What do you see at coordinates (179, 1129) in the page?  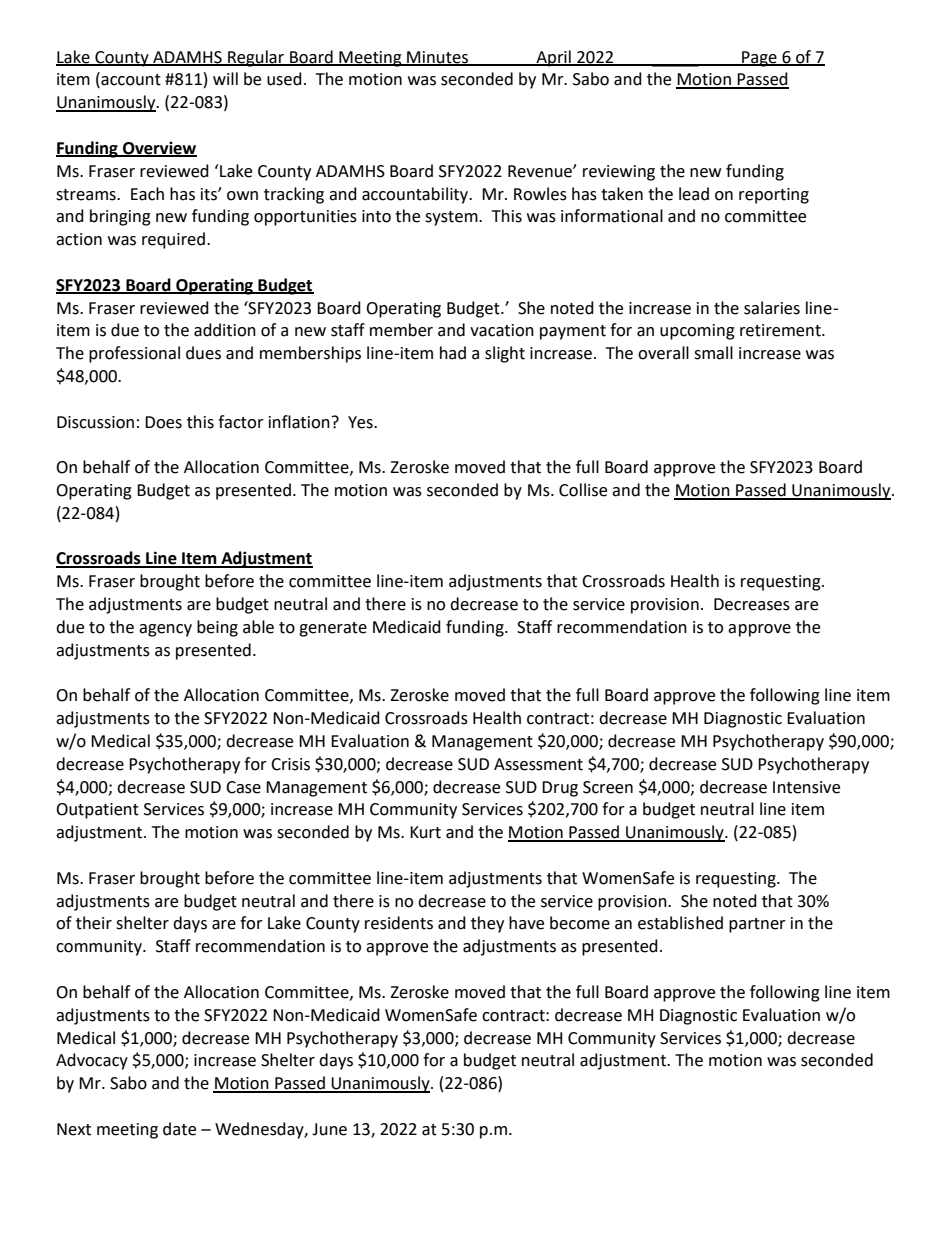 I see `date` at bounding box center [179, 1129].
